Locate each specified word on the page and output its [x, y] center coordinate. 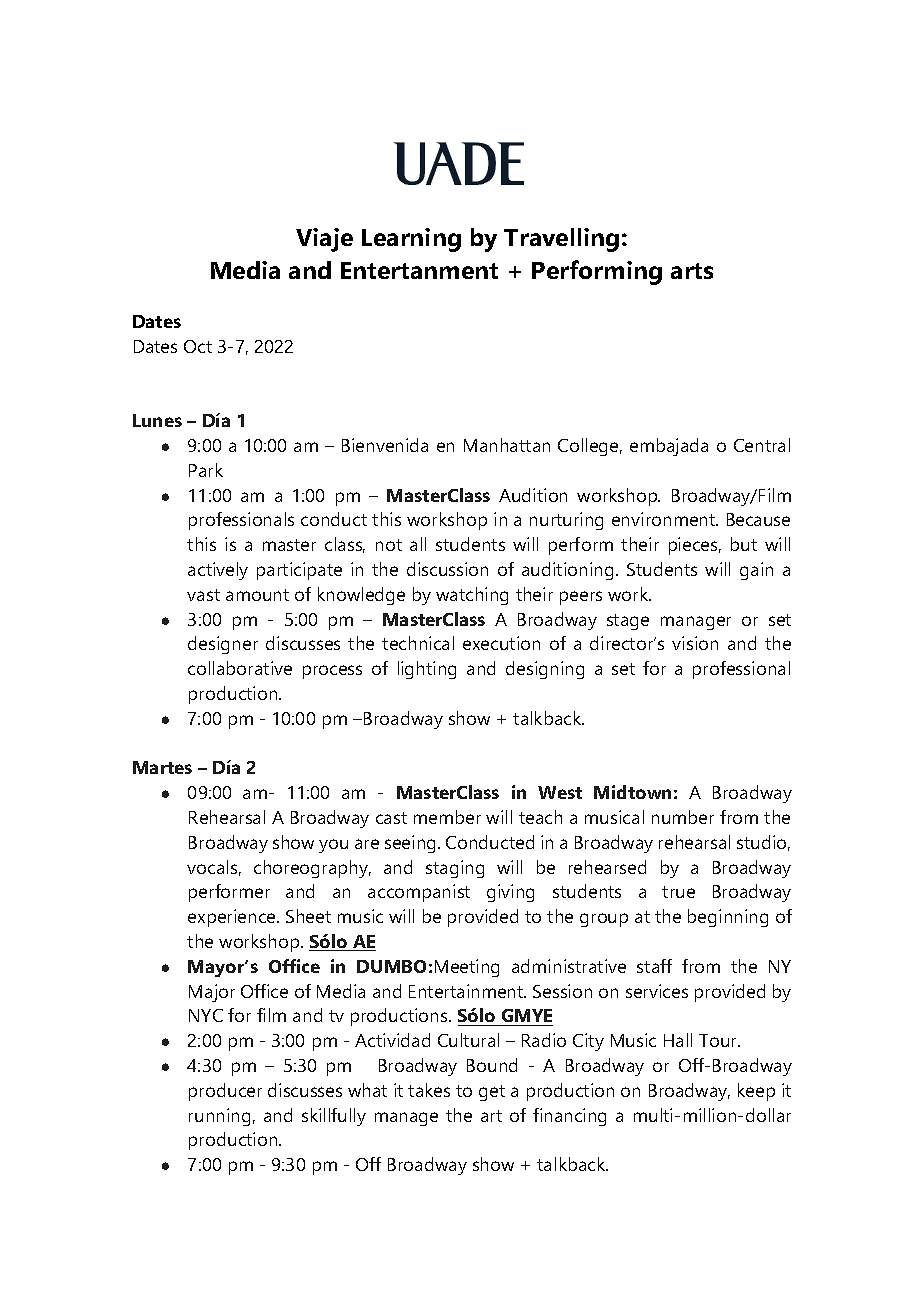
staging [455, 869]
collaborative [240, 668]
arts [692, 271]
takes [429, 1090]
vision [695, 643]
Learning [411, 240]
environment [665, 519]
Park [206, 470]
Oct [198, 346]
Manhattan [507, 445]
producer [225, 1092]
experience [233, 918]
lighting [427, 670]
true [678, 892]
